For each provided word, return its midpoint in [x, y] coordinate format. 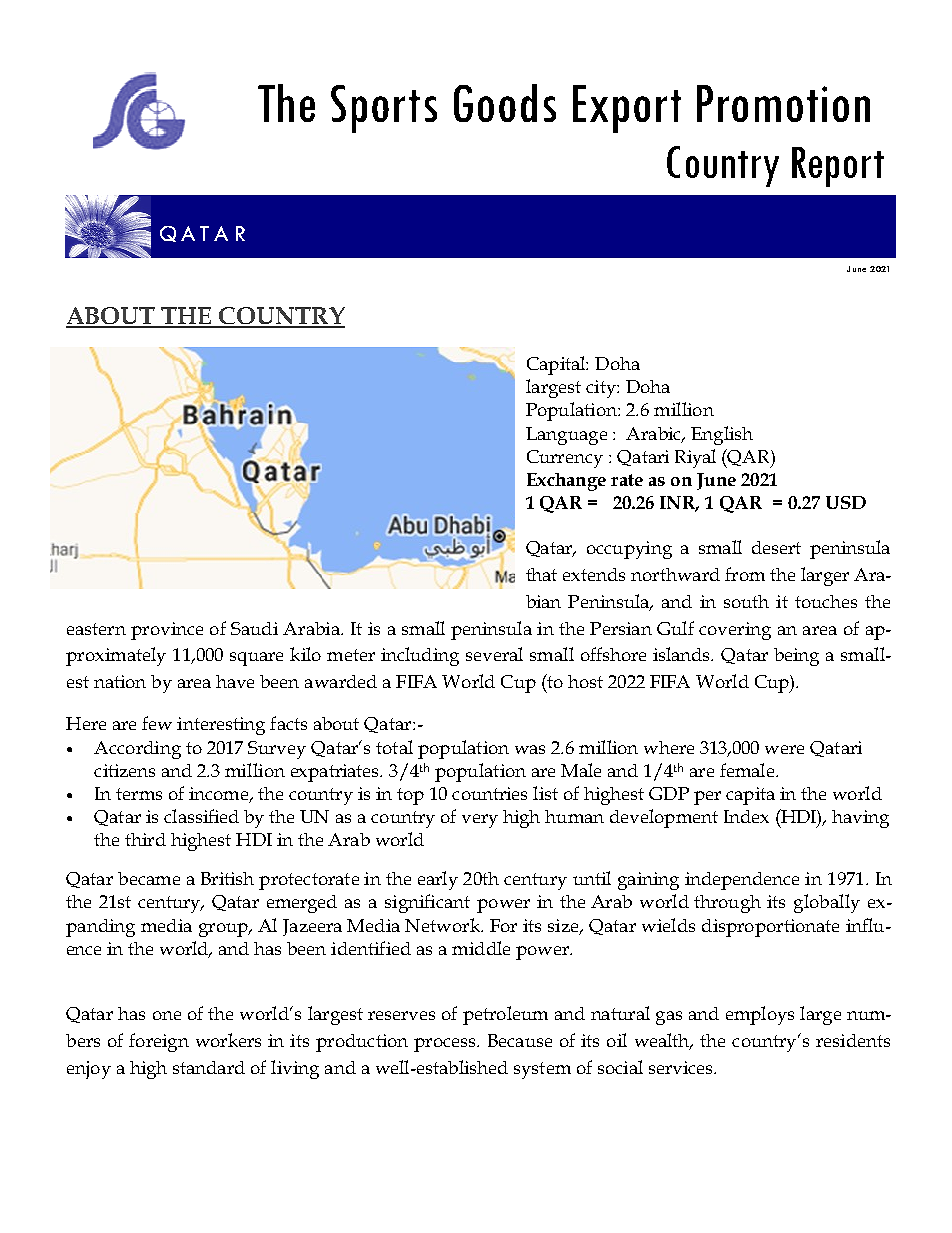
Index [746, 816]
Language [566, 436]
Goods [505, 103]
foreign [159, 1042]
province [167, 631]
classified [201, 816]
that [541, 574]
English [722, 435]
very [480, 821]
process [446, 1045]
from [745, 574]
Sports [384, 109]
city [602, 389]
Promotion [783, 103]
